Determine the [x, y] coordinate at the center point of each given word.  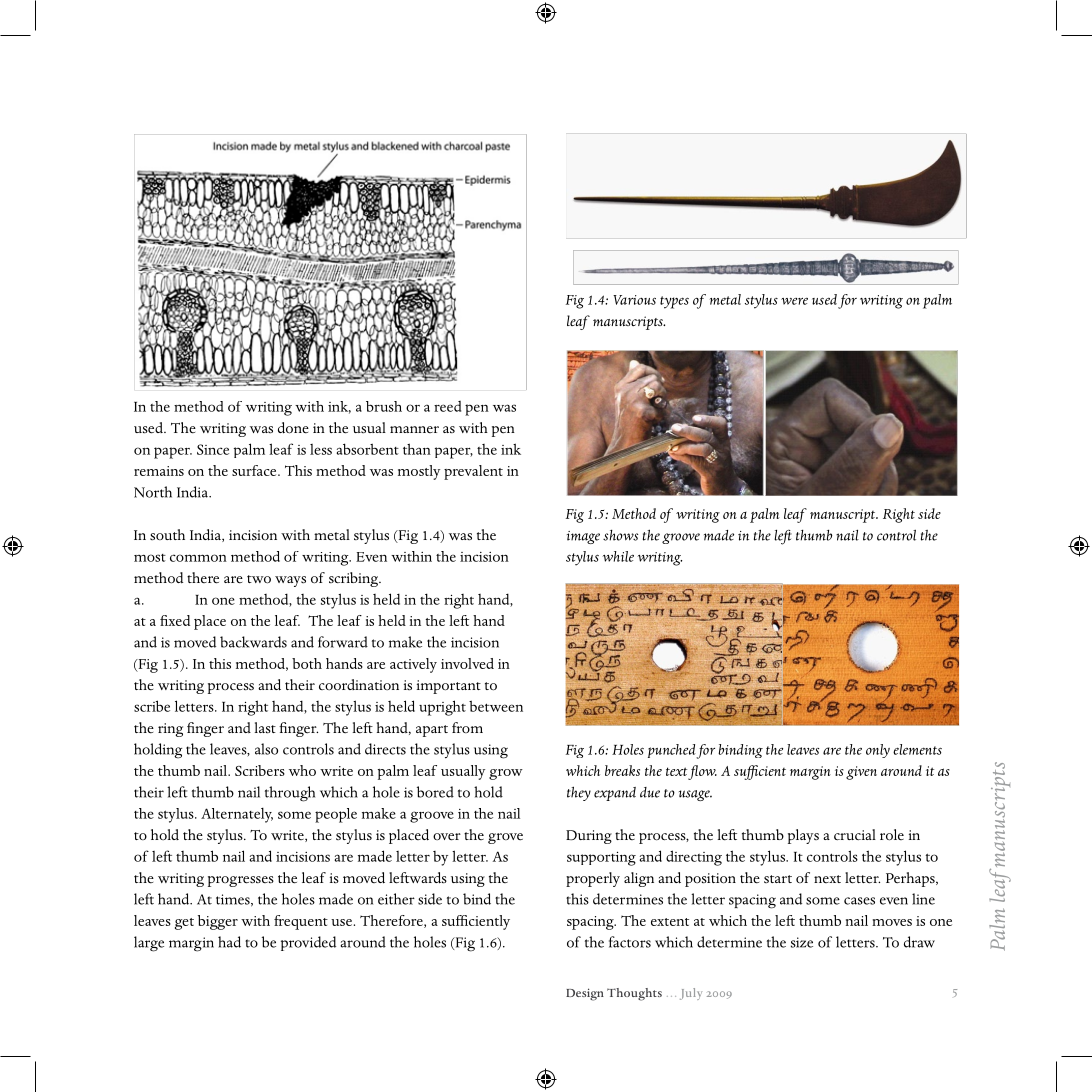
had [229, 942]
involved [467, 663]
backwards [253, 642]
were [794, 301]
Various [634, 300]
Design [585, 994]
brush [384, 406]
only [878, 751]
